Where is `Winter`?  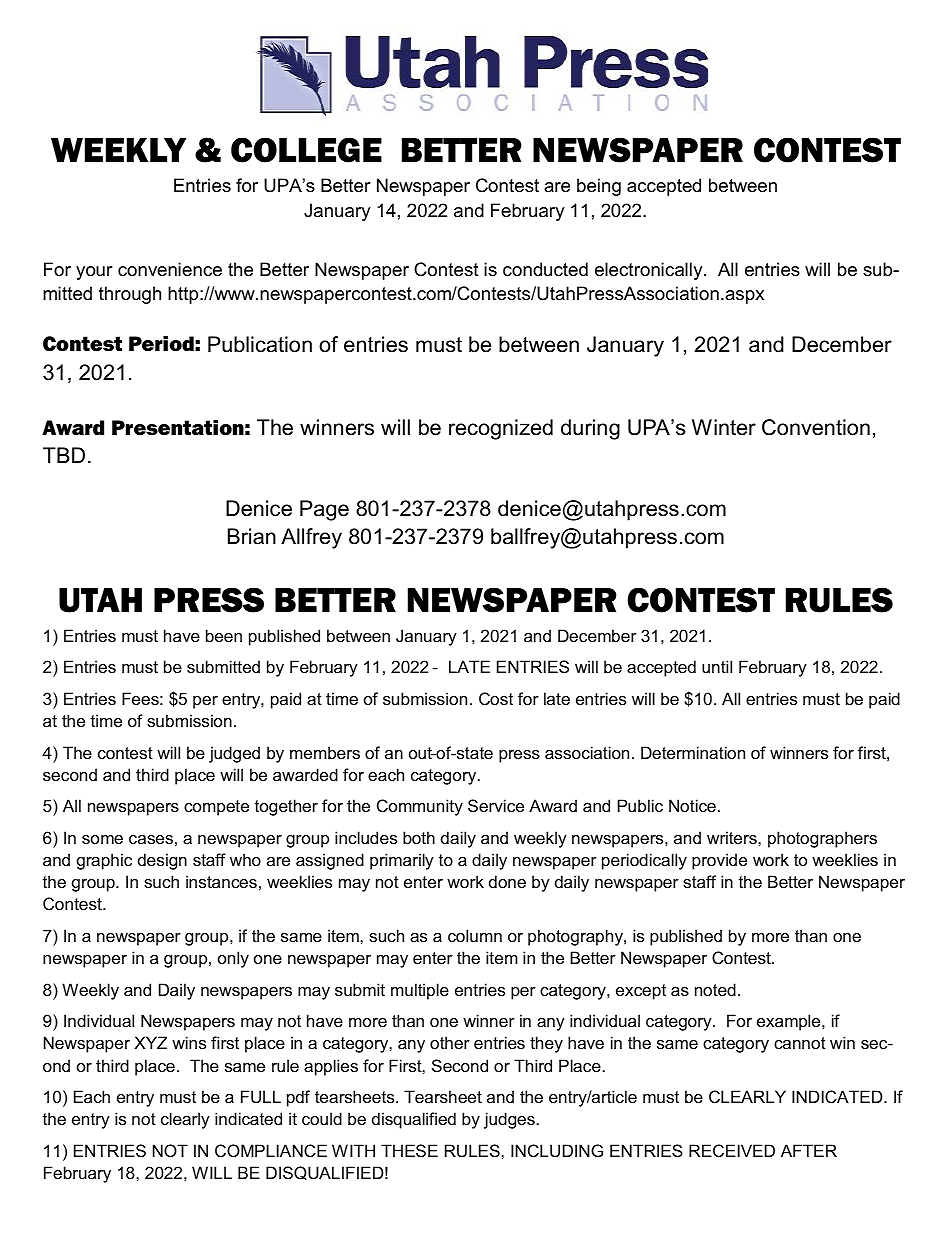 Winter is located at coordinates (724, 427).
